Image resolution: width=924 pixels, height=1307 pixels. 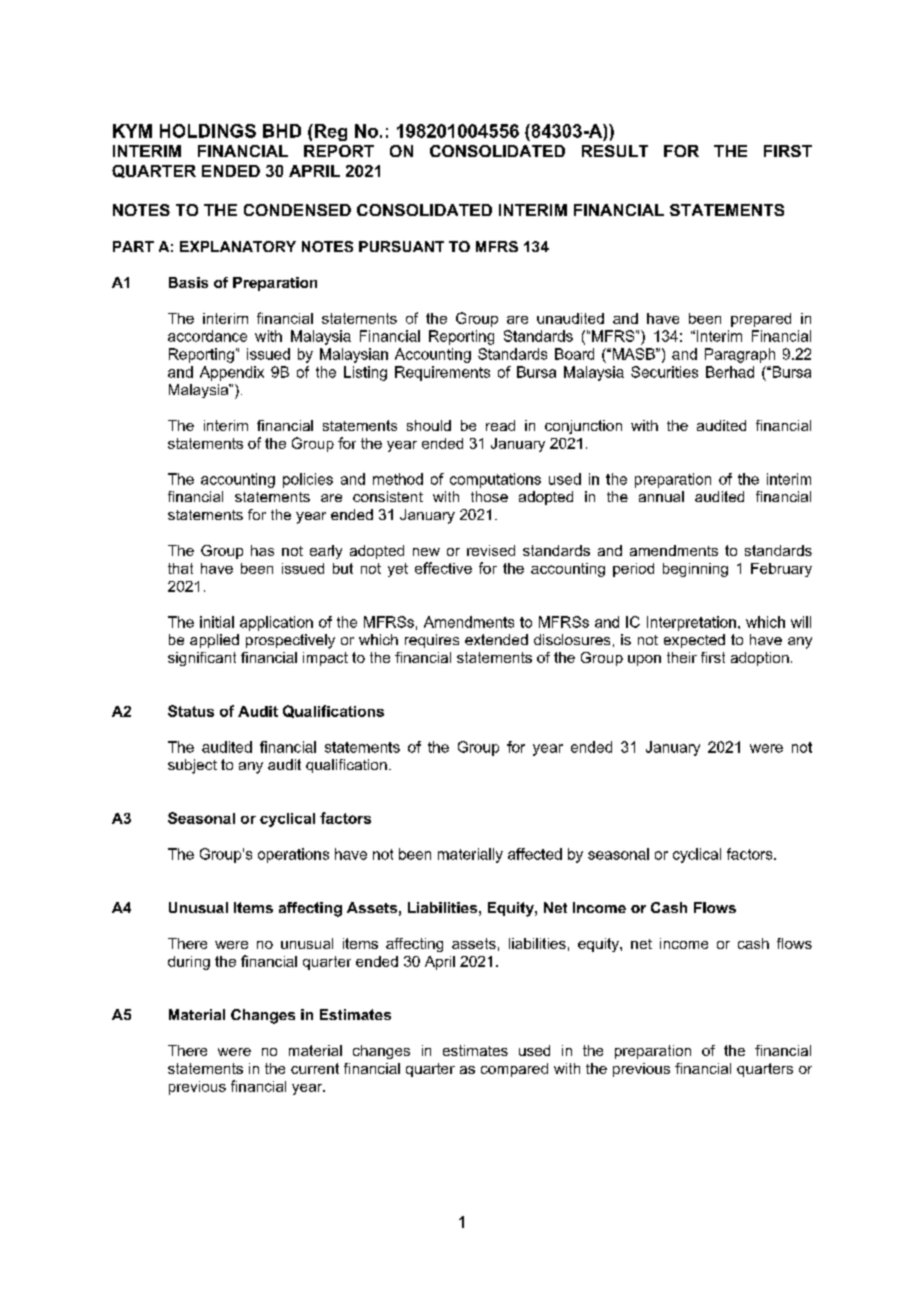 What do you see at coordinates (615, 151) in the page?
I see `RESULT` at bounding box center [615, 151].
